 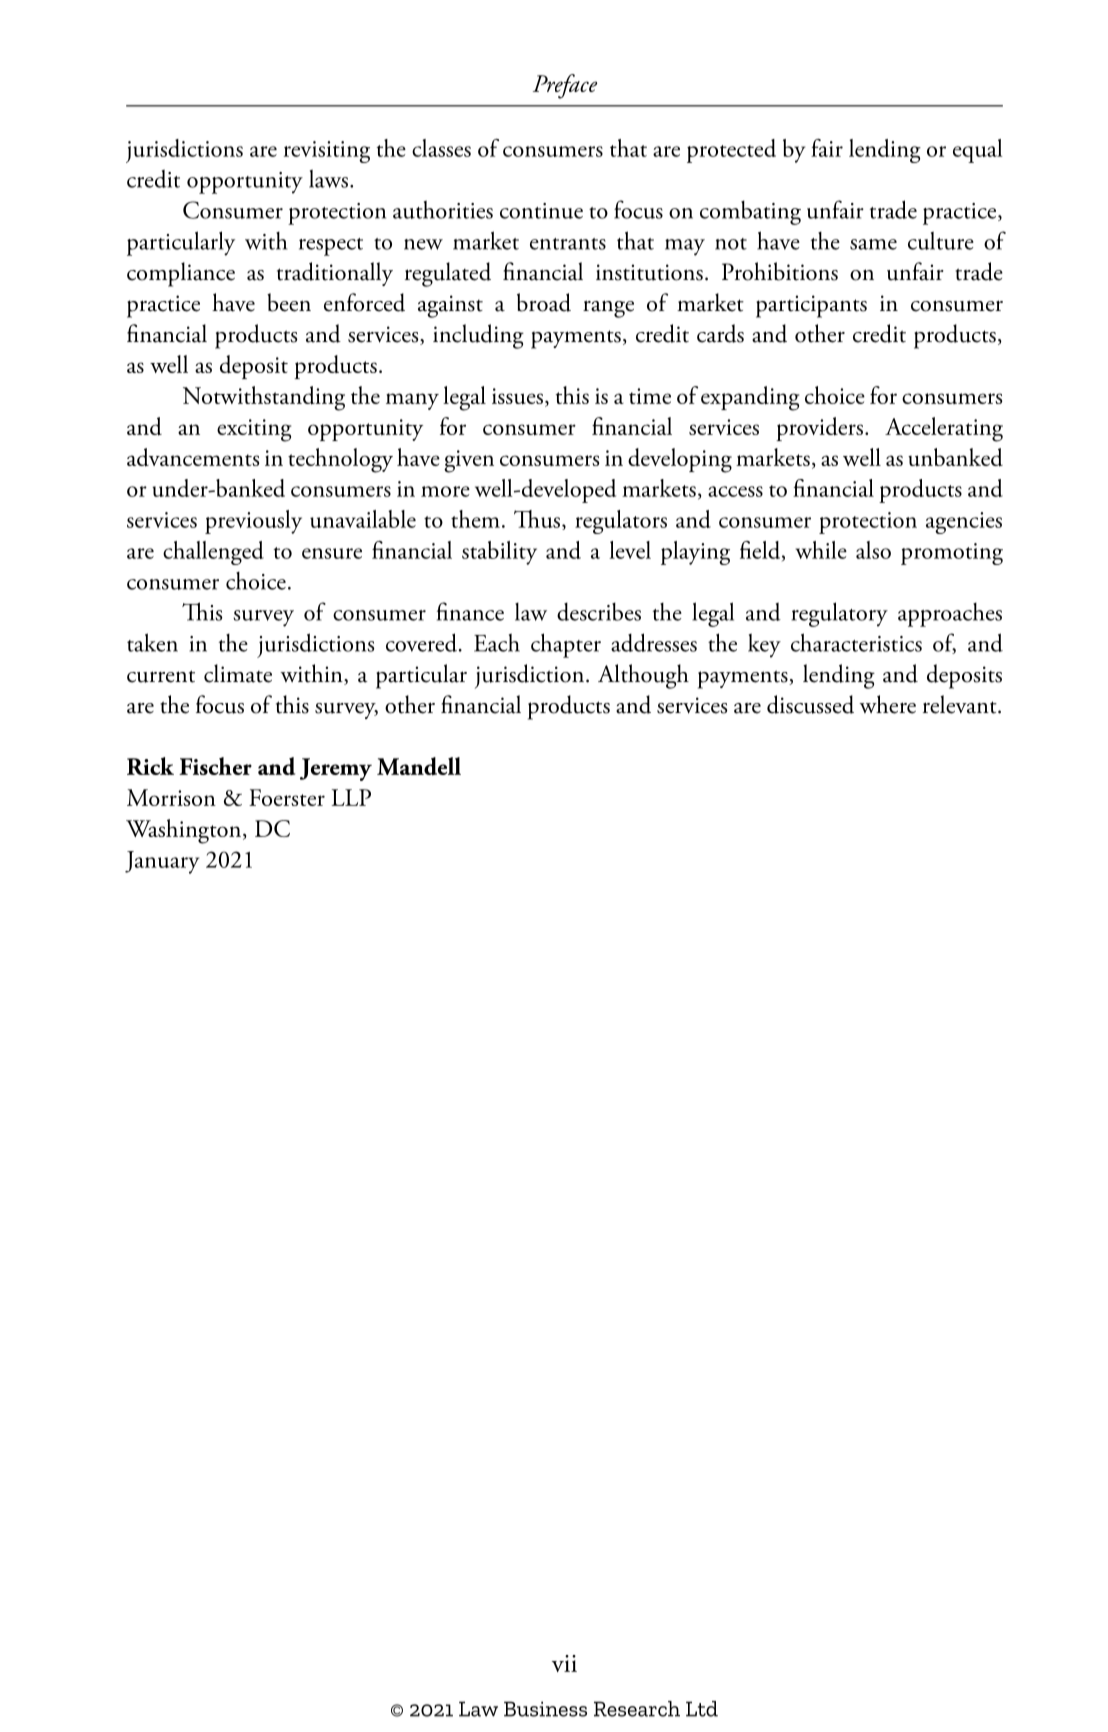 I want to click on Ltd, so click(x=702, y=1709).
